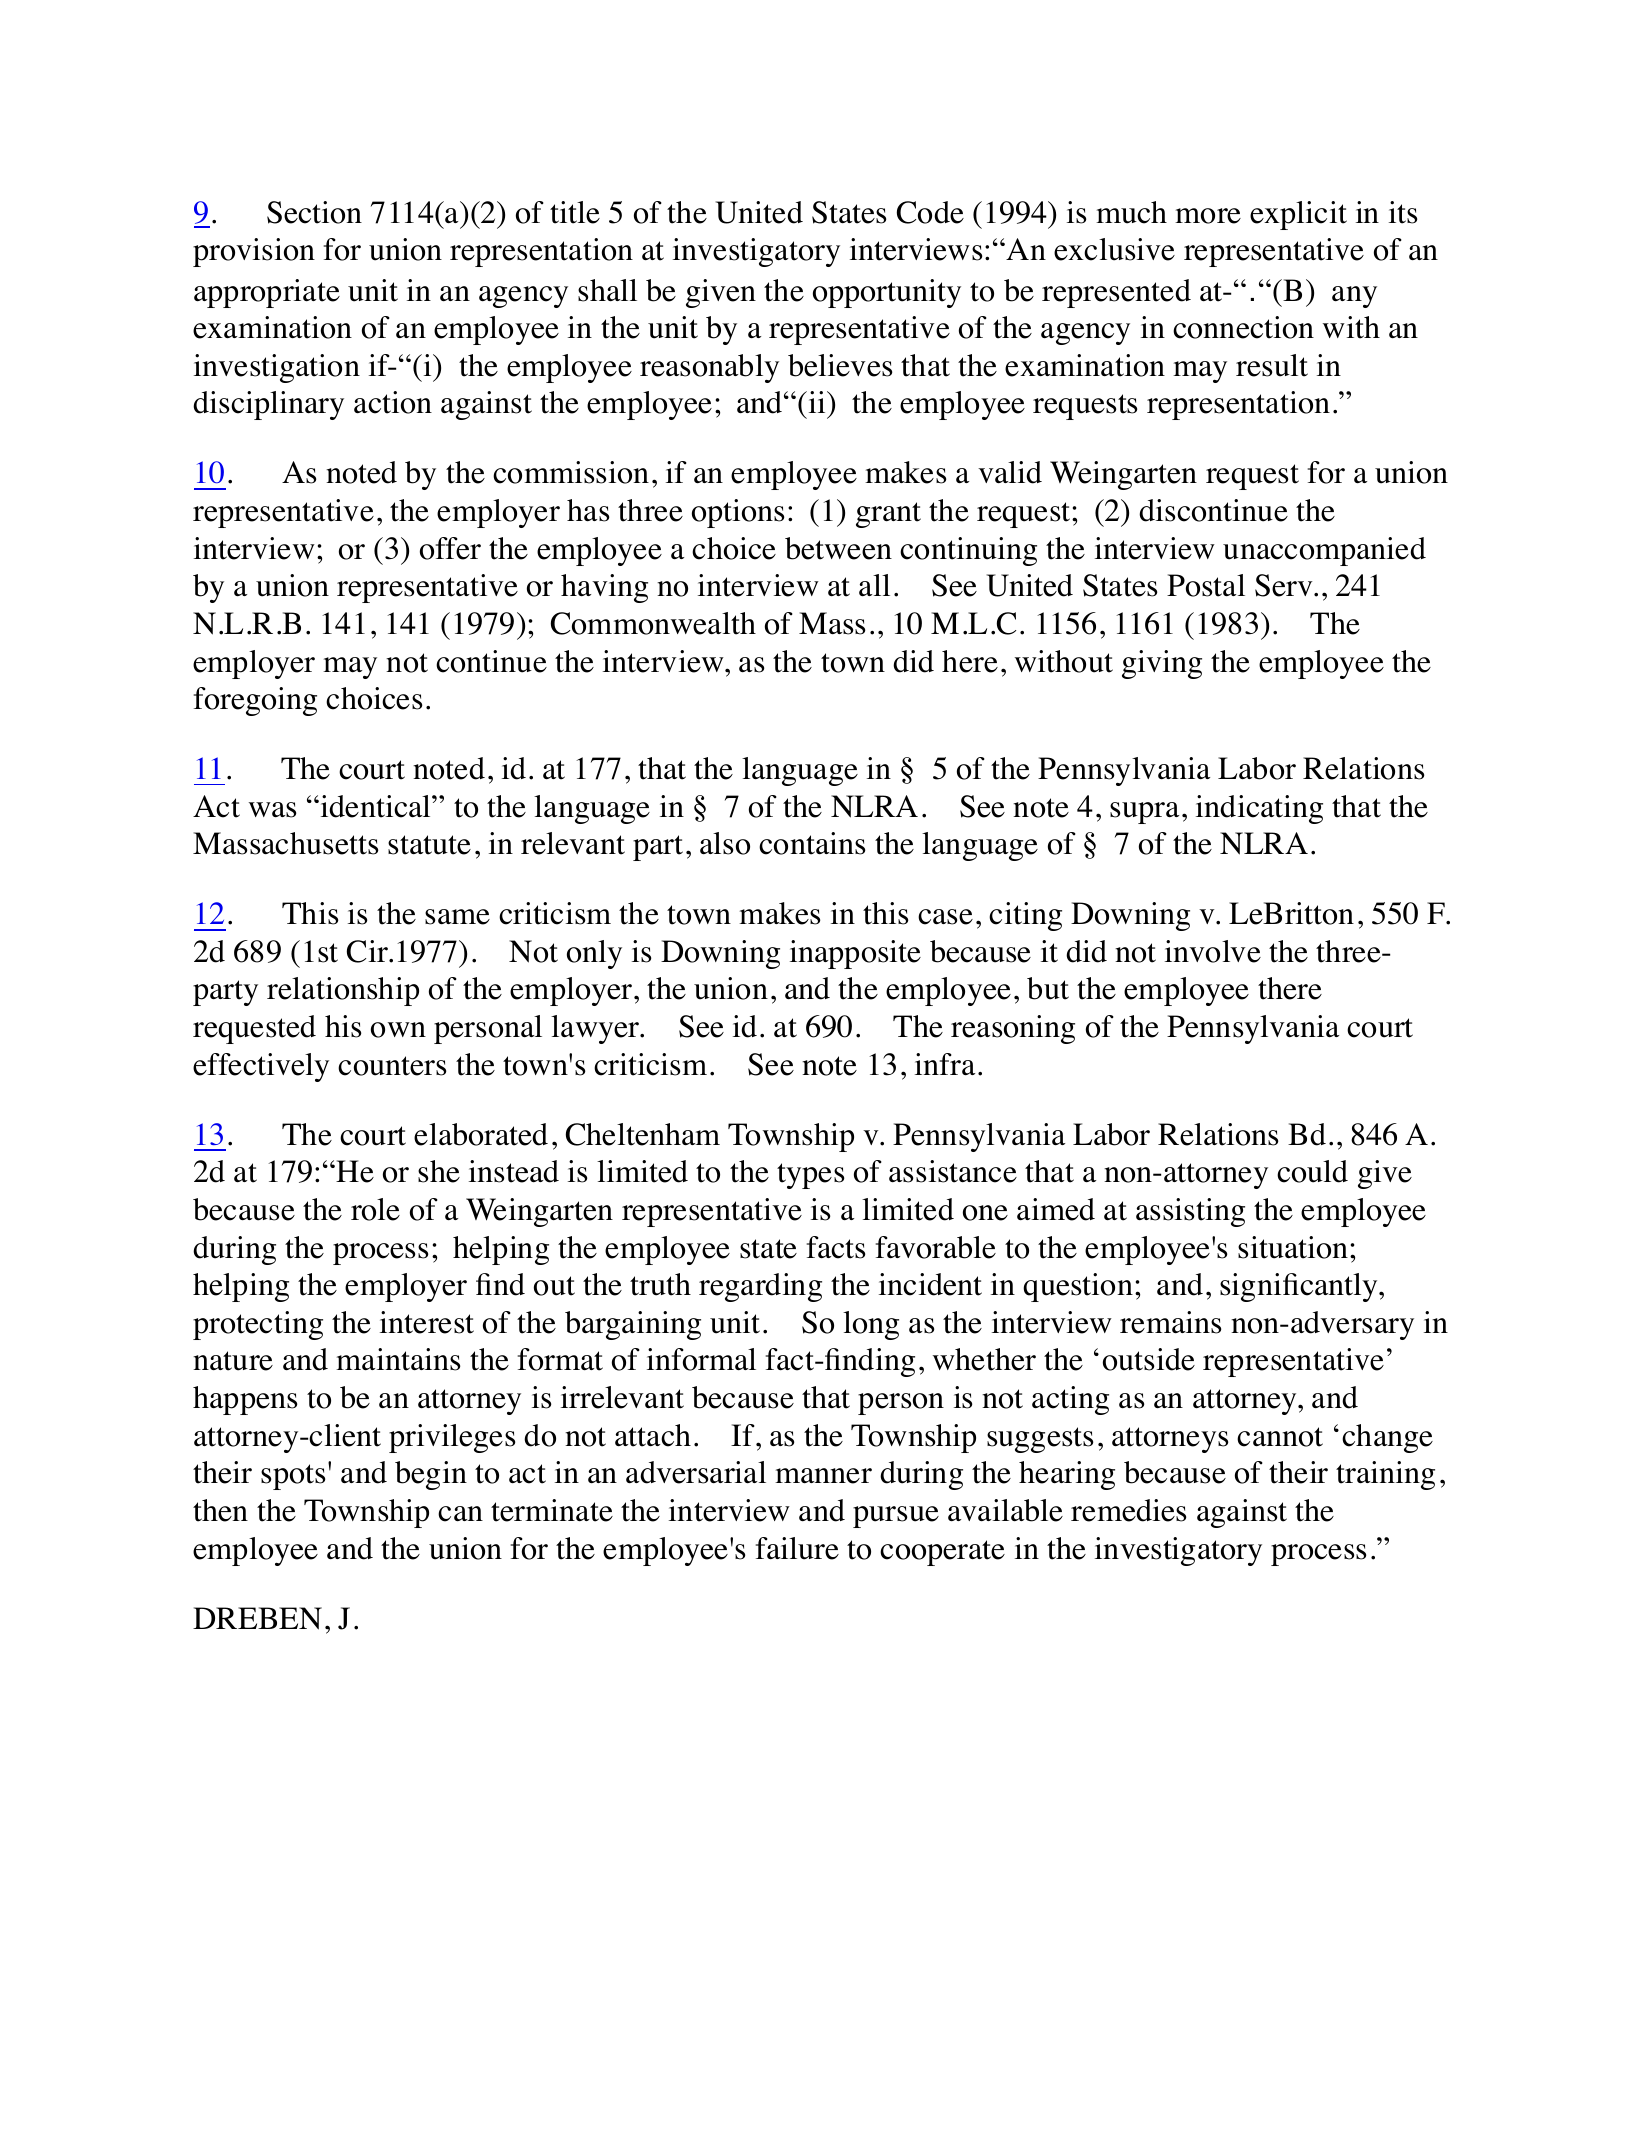 This image has height=2129, width=1645. What do you see at coordinates (838, 548) in the image?
I see `between` at bounding box center [838, 548].
